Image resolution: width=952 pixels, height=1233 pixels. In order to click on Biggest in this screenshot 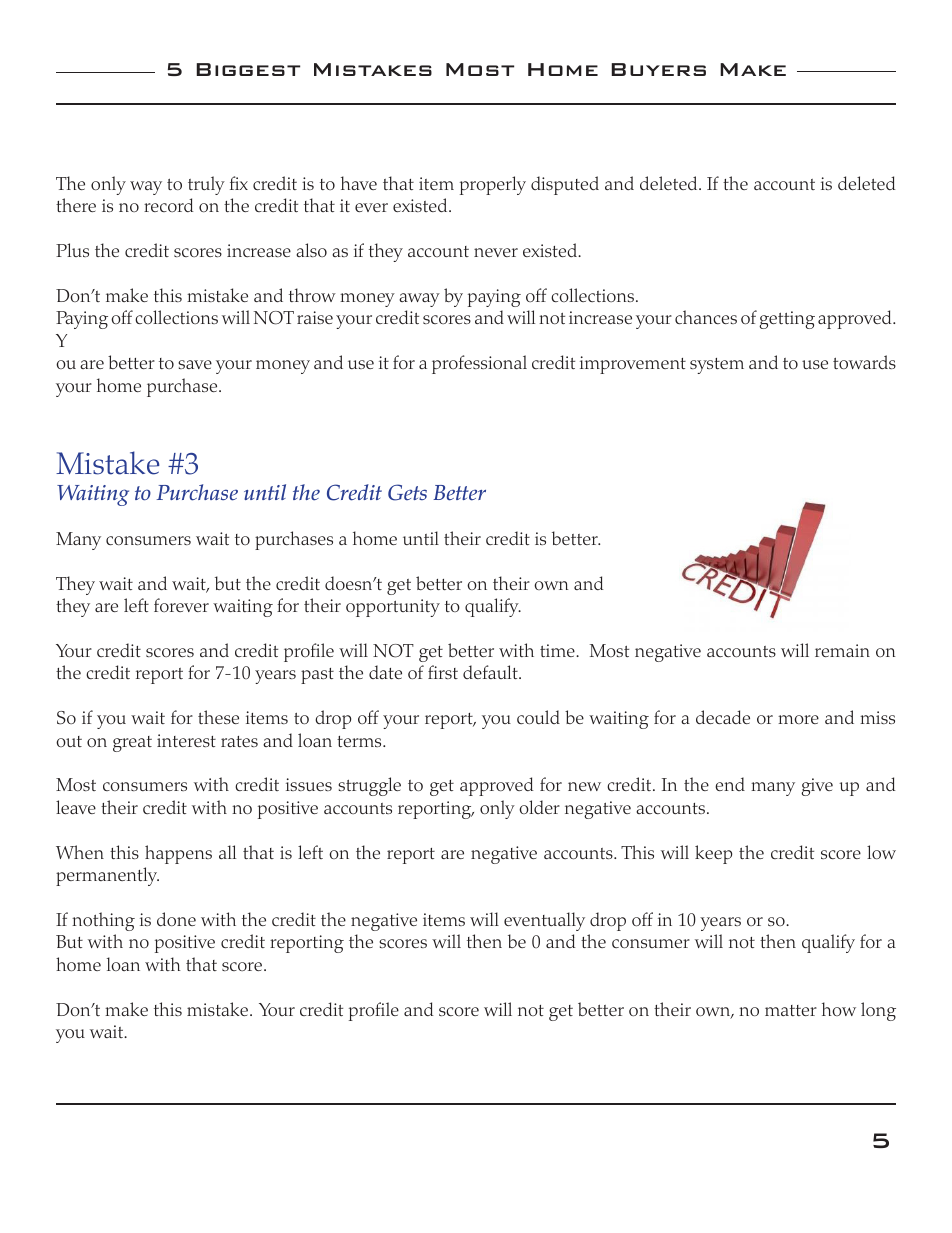, I will do `click(248, 69)`.
